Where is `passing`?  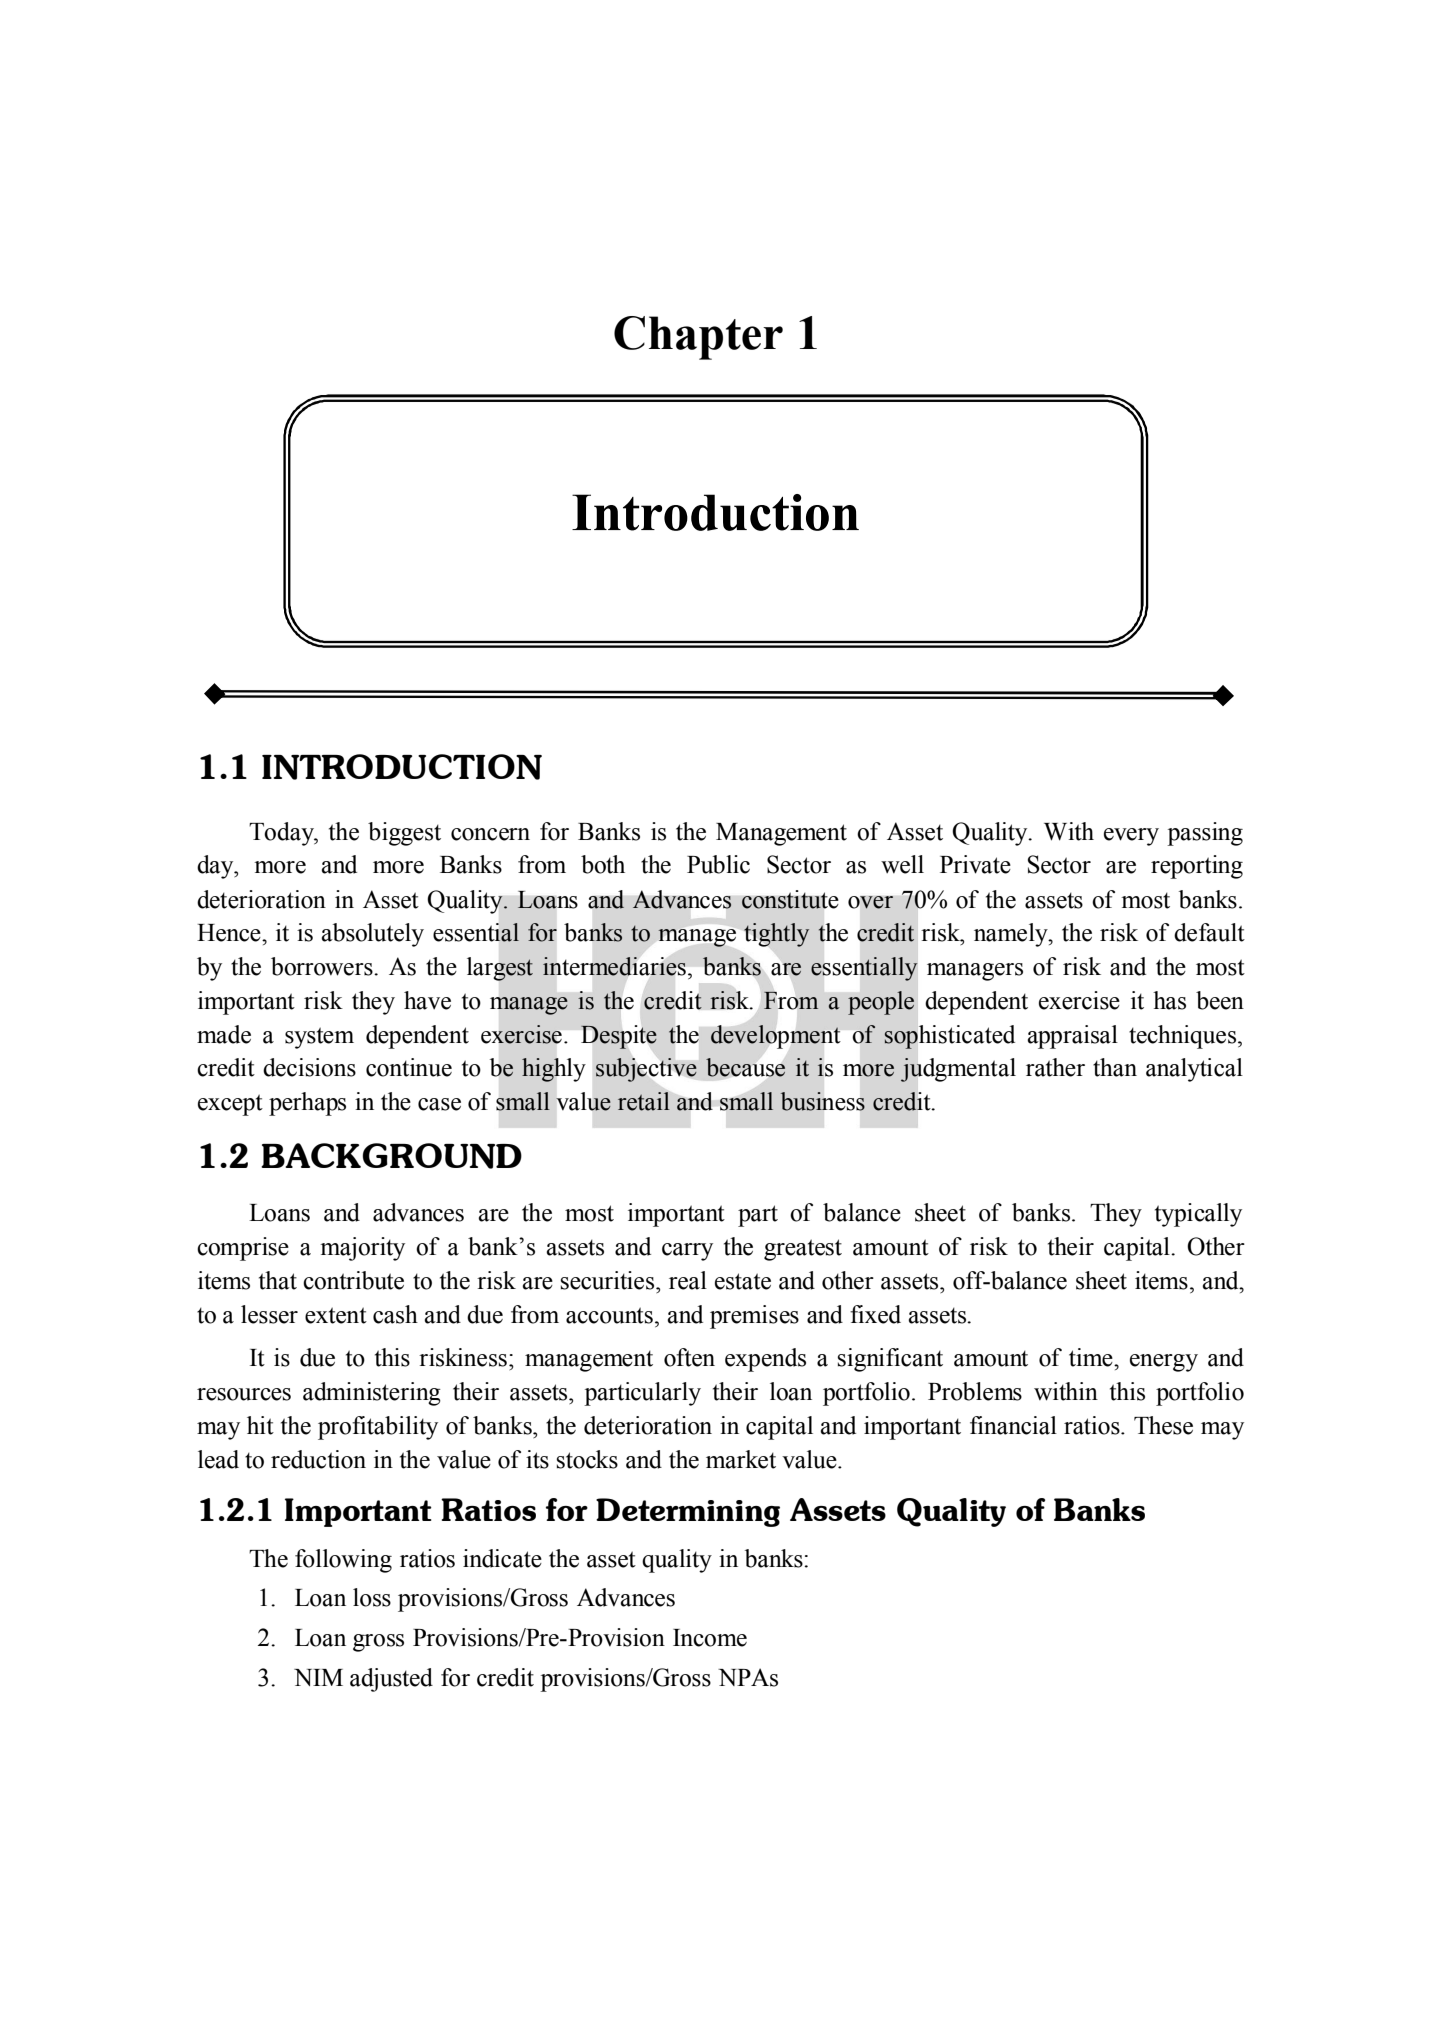 passing is located at coordinates (1205, 834).
